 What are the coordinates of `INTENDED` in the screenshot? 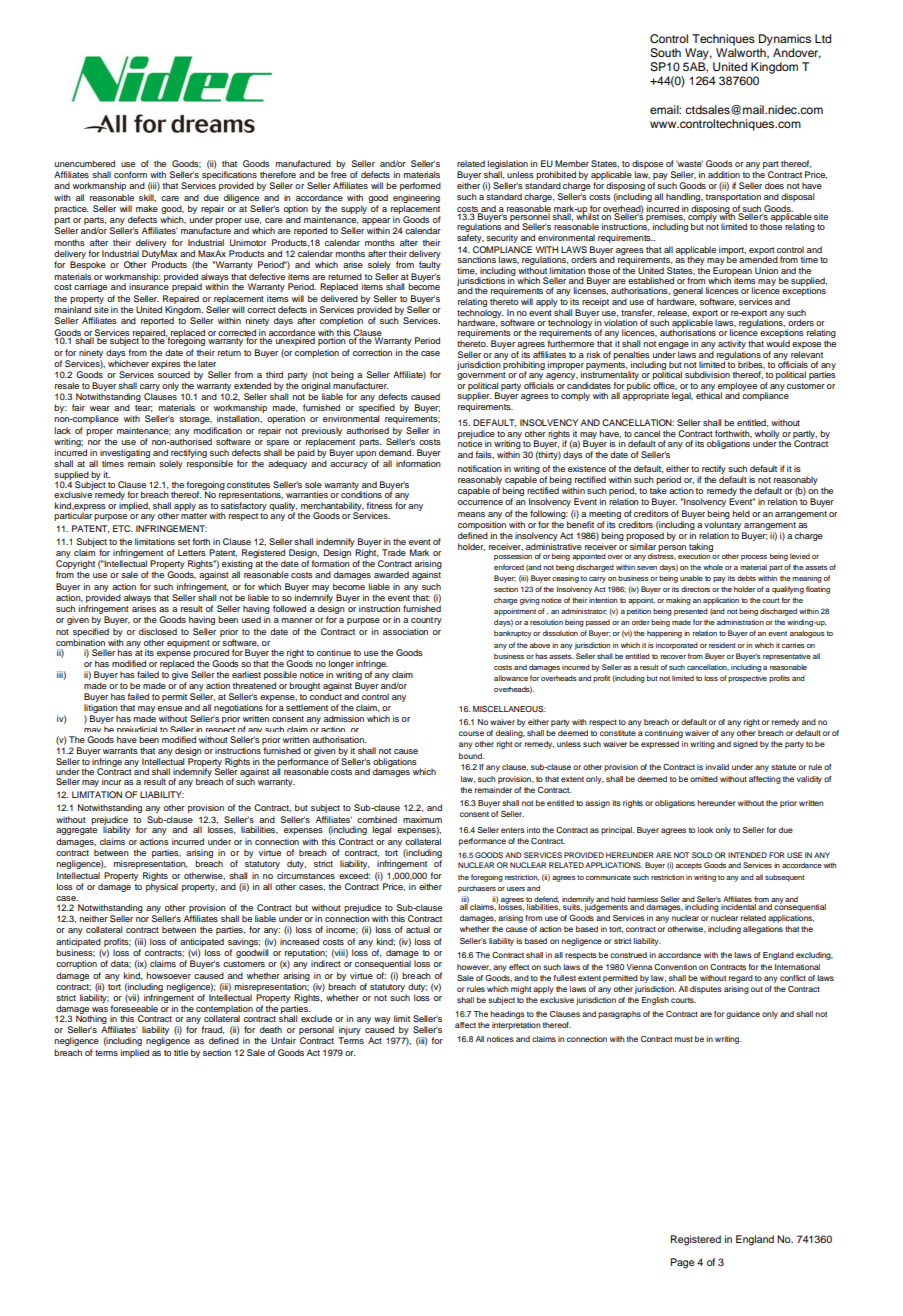 It's located at (747, 855).
